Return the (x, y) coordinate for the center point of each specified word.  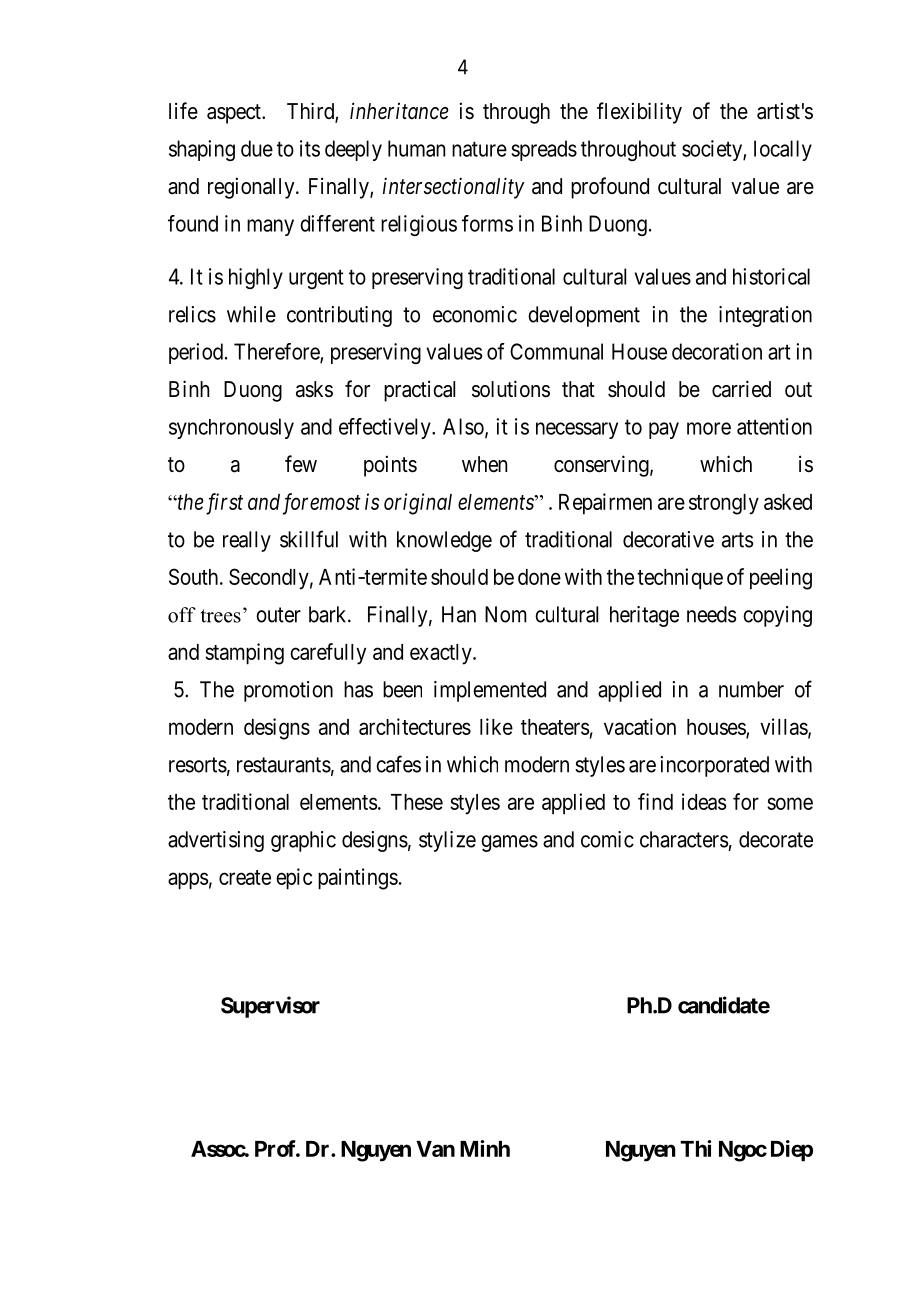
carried (741, 389)
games (509, 843)
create (245, 877)
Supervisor (270, 1007)
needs (711, 614)
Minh (485, 1148)
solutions (511, 389)
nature (479, 149)
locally (783, 150)
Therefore (277, 352)
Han (459, 614)
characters (684, 839)
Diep (792, 1151)
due (257, 148)
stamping (244, 654)
